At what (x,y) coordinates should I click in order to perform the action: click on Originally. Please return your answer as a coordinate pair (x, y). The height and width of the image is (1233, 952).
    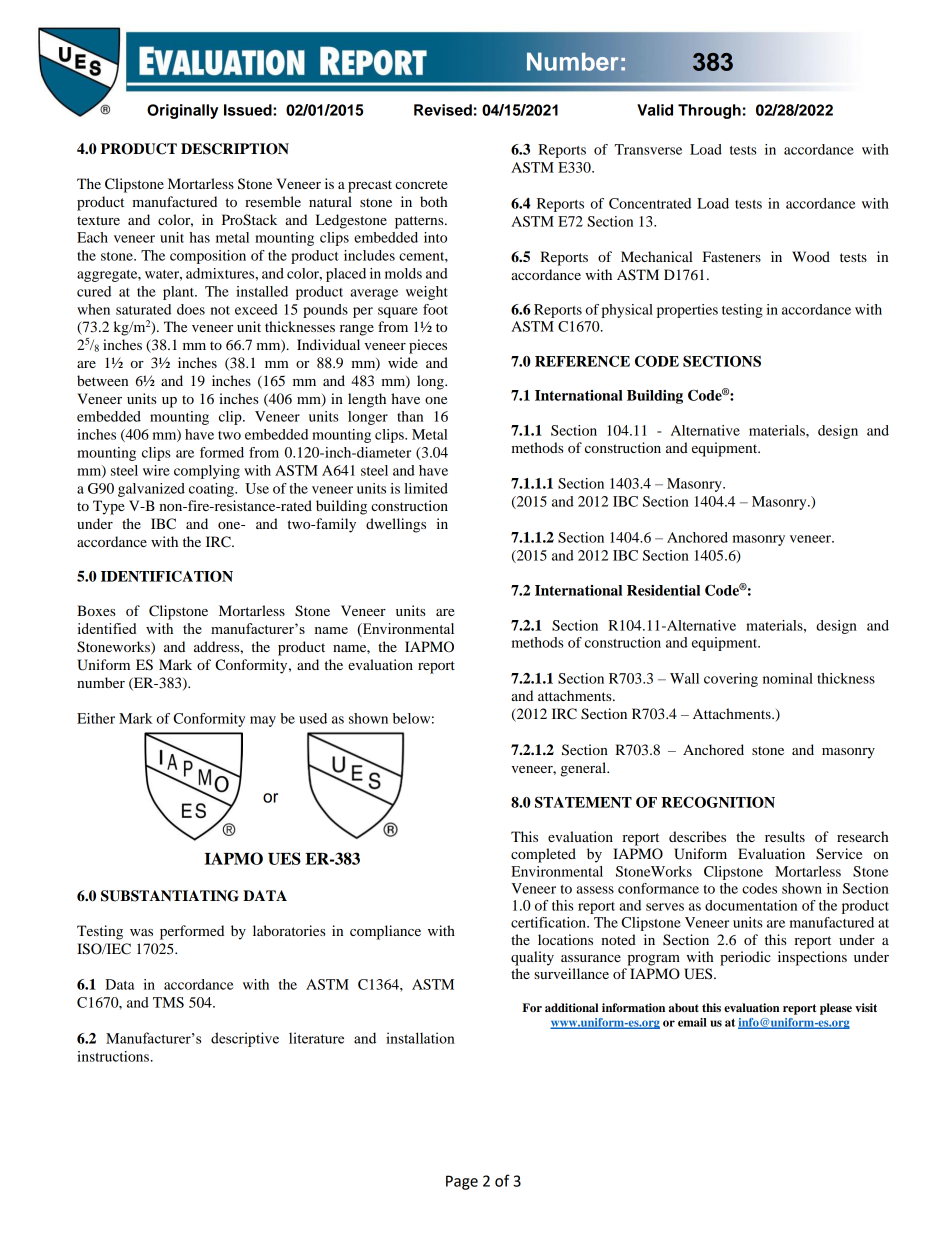
    Looking at the image, I should click on (182, 111).
